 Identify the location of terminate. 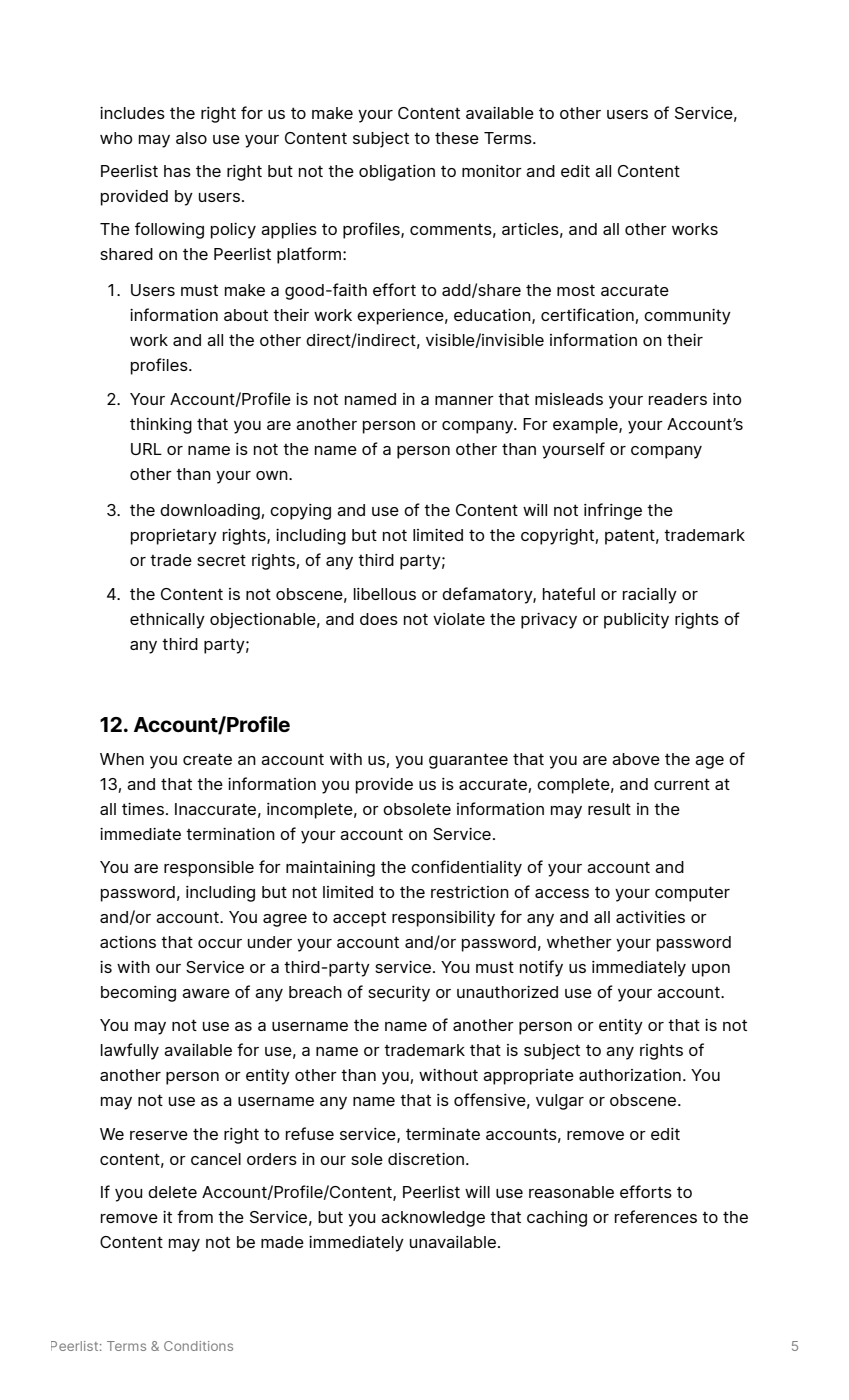
(443, 1134).
